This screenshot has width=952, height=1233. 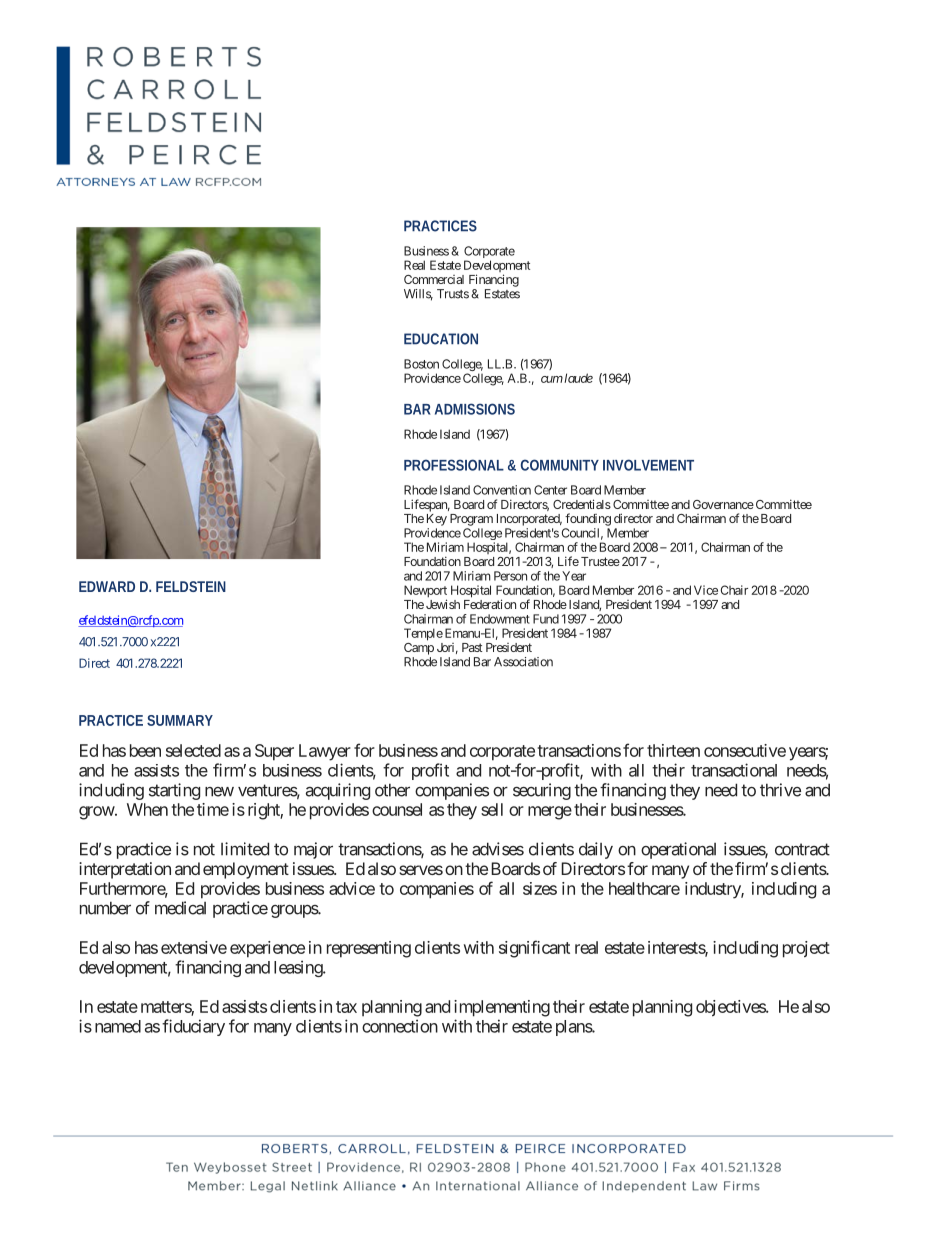 What do you see at coordinates (723, 504) in the screenshot?
I see `Governance` at bounding box center [723, 504].
